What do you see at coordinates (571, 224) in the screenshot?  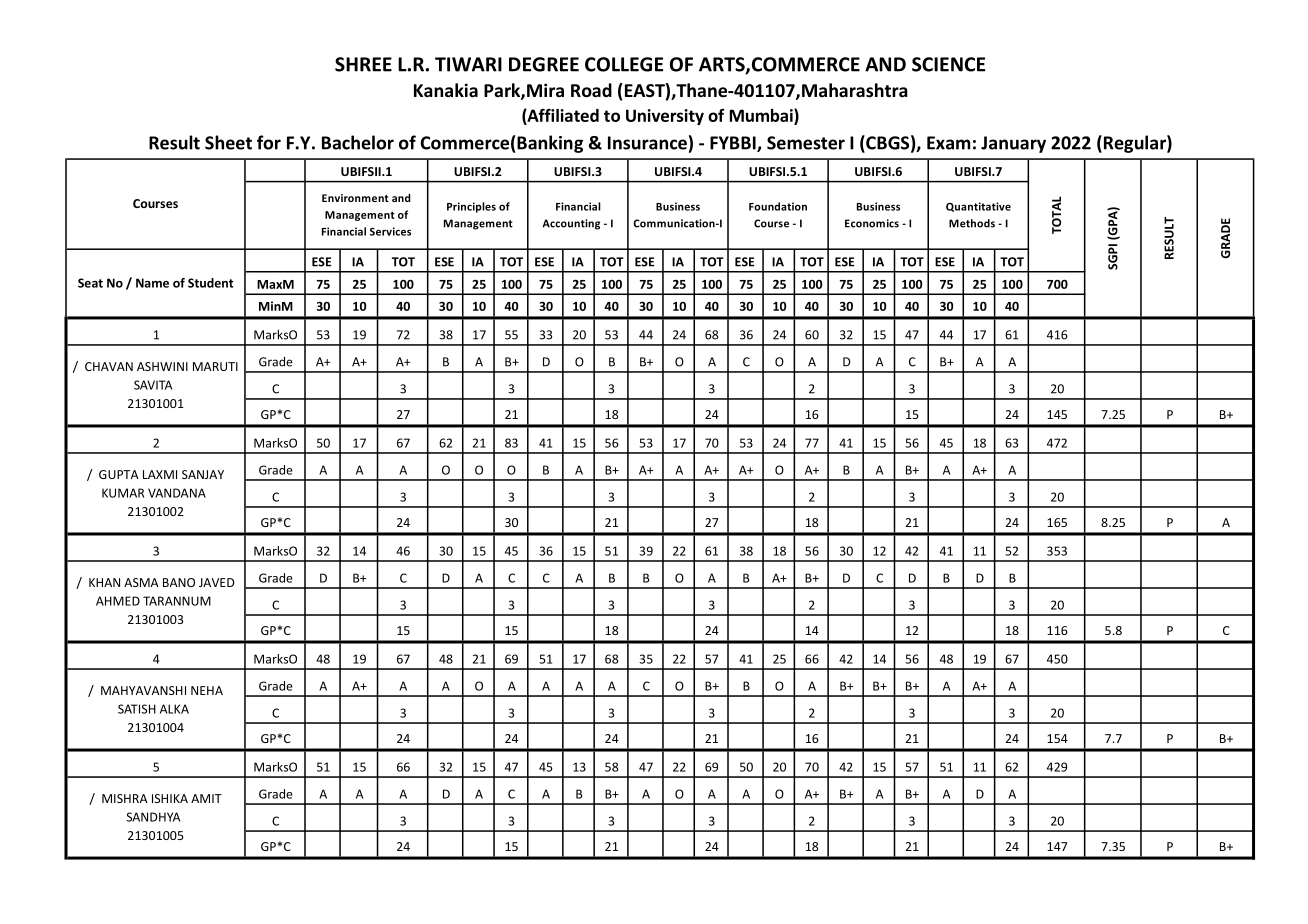 I see `Accounting` at bounding box center [571, 224].
